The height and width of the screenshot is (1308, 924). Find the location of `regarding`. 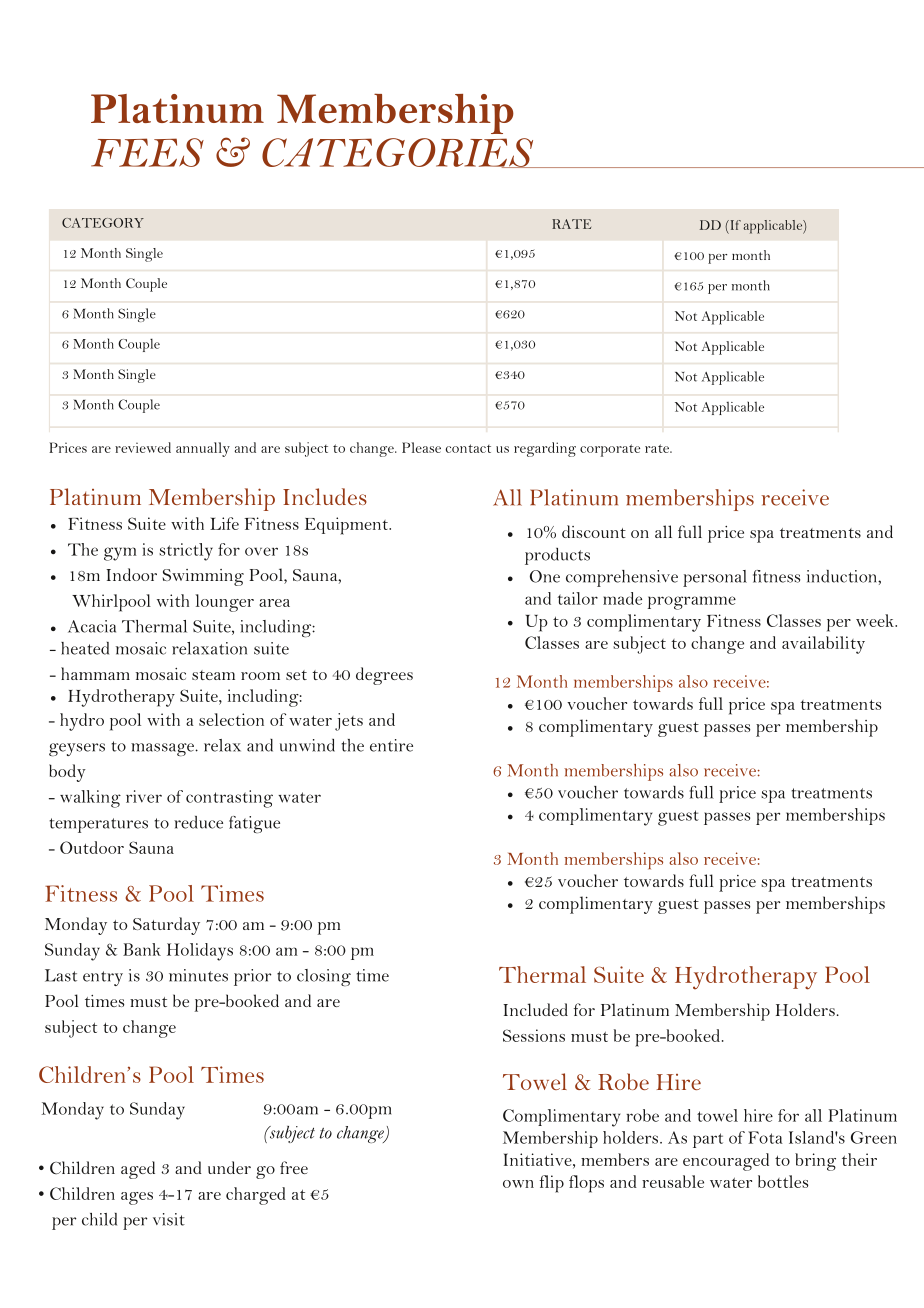

regarding is located at coordinates (545, 449).
